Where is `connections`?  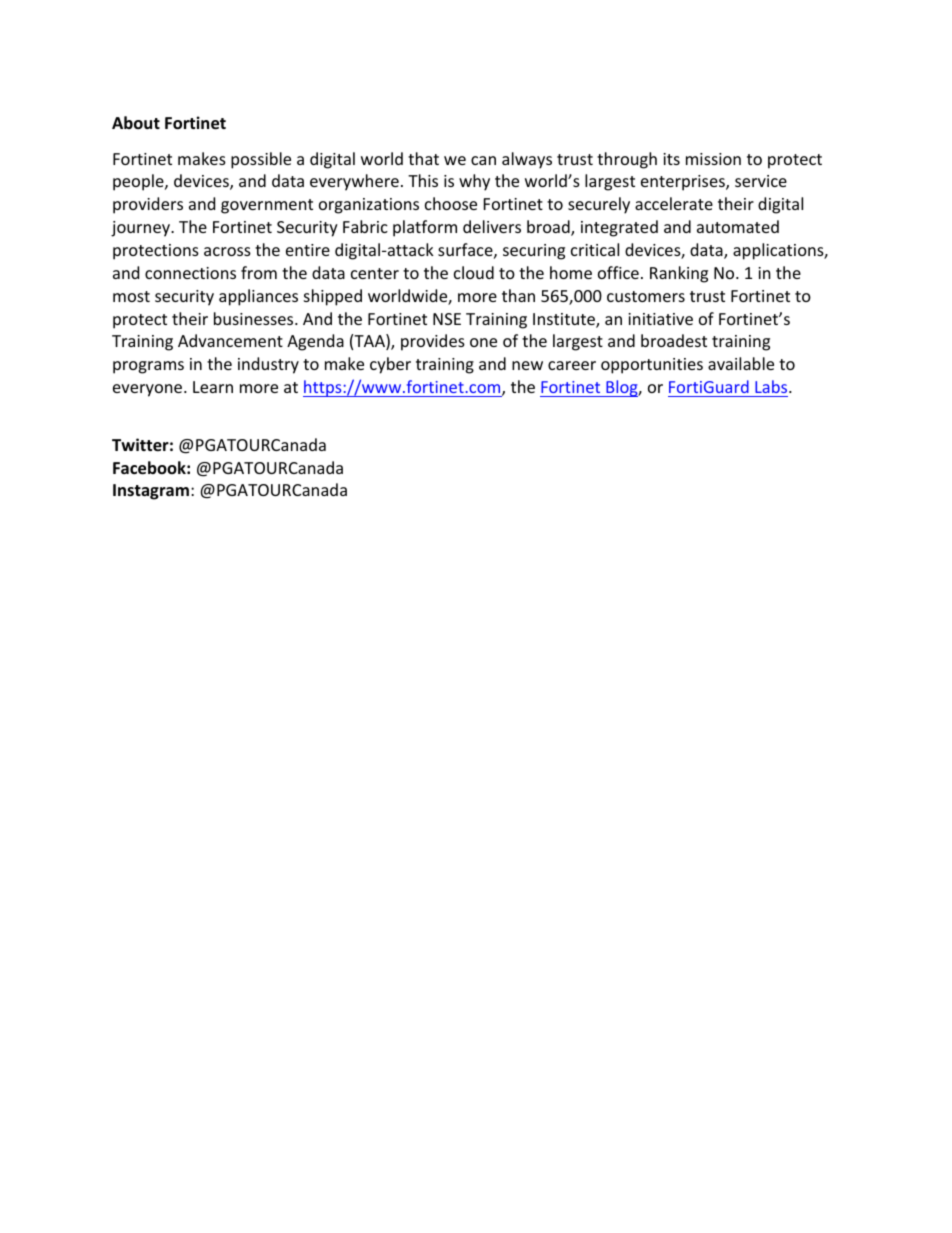 connections is located at coordinates (190, 273).
